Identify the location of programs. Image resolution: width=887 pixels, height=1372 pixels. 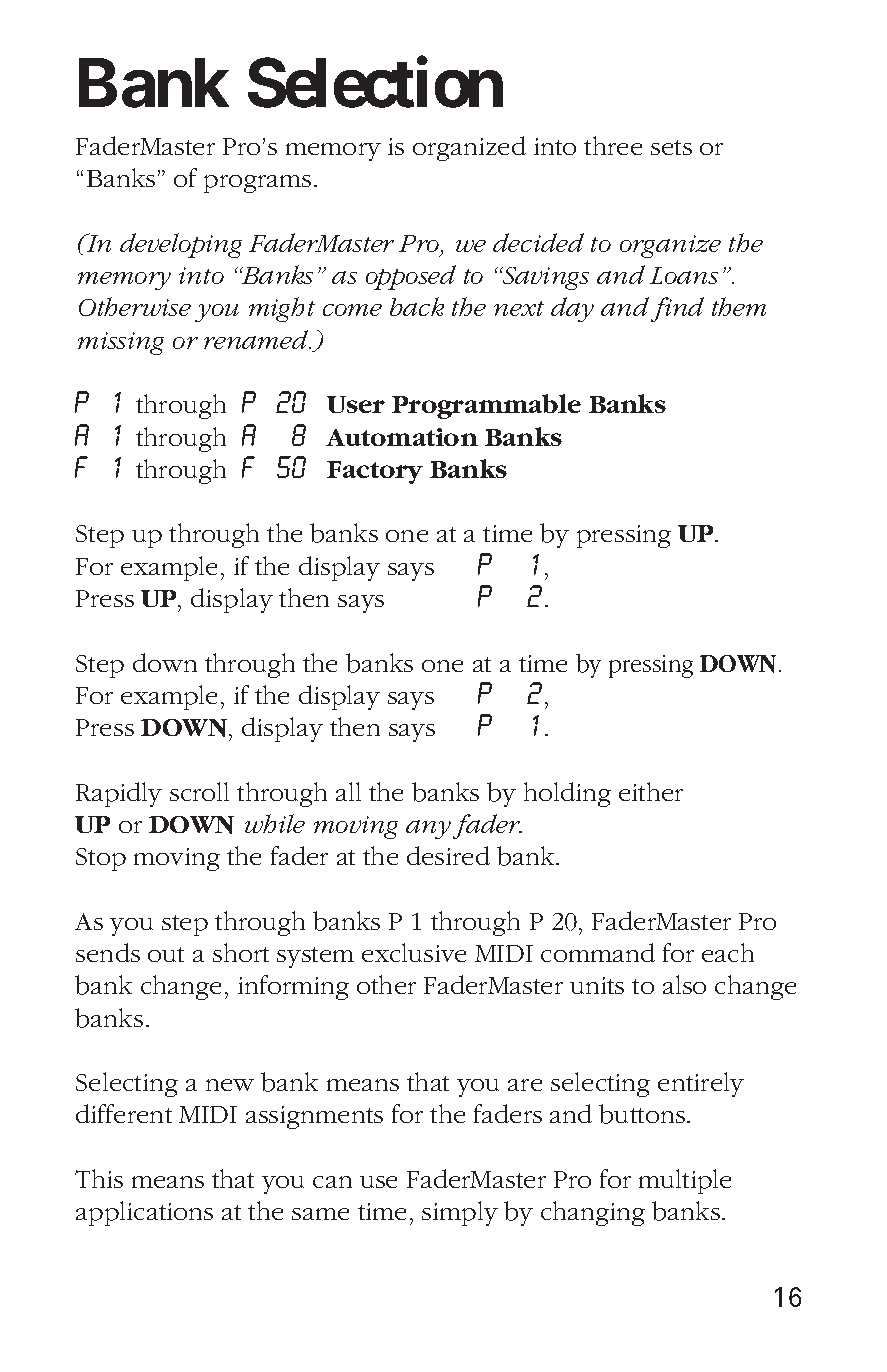
(257, 184).
